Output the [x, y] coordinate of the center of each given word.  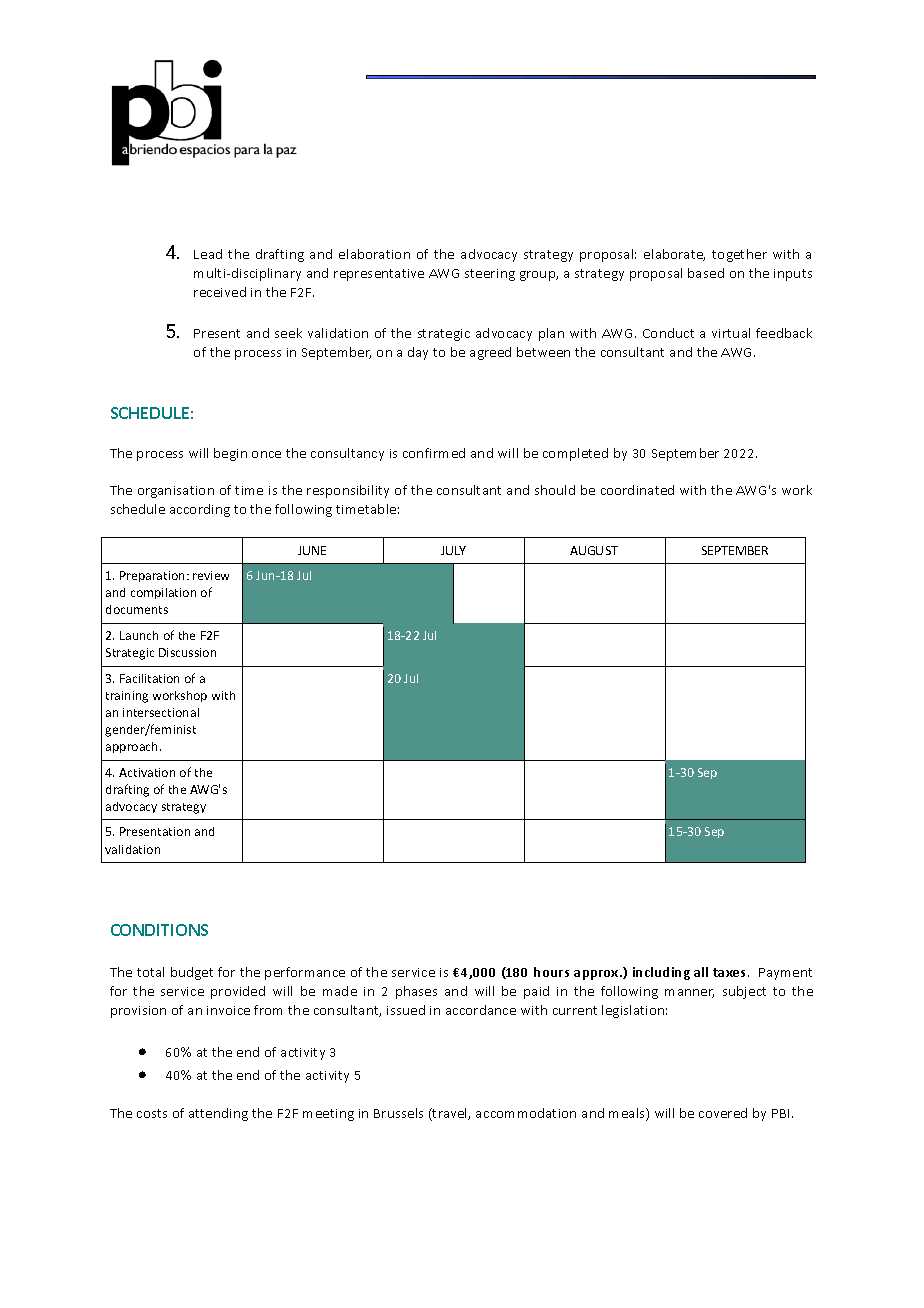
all [701, 972]
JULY [453, 550]
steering [490, 275]
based [706, 273]
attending [218, 1114]
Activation [147, 772]
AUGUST [594, 550]
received [220, 292]
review [211, 575]
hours [551, 972]
